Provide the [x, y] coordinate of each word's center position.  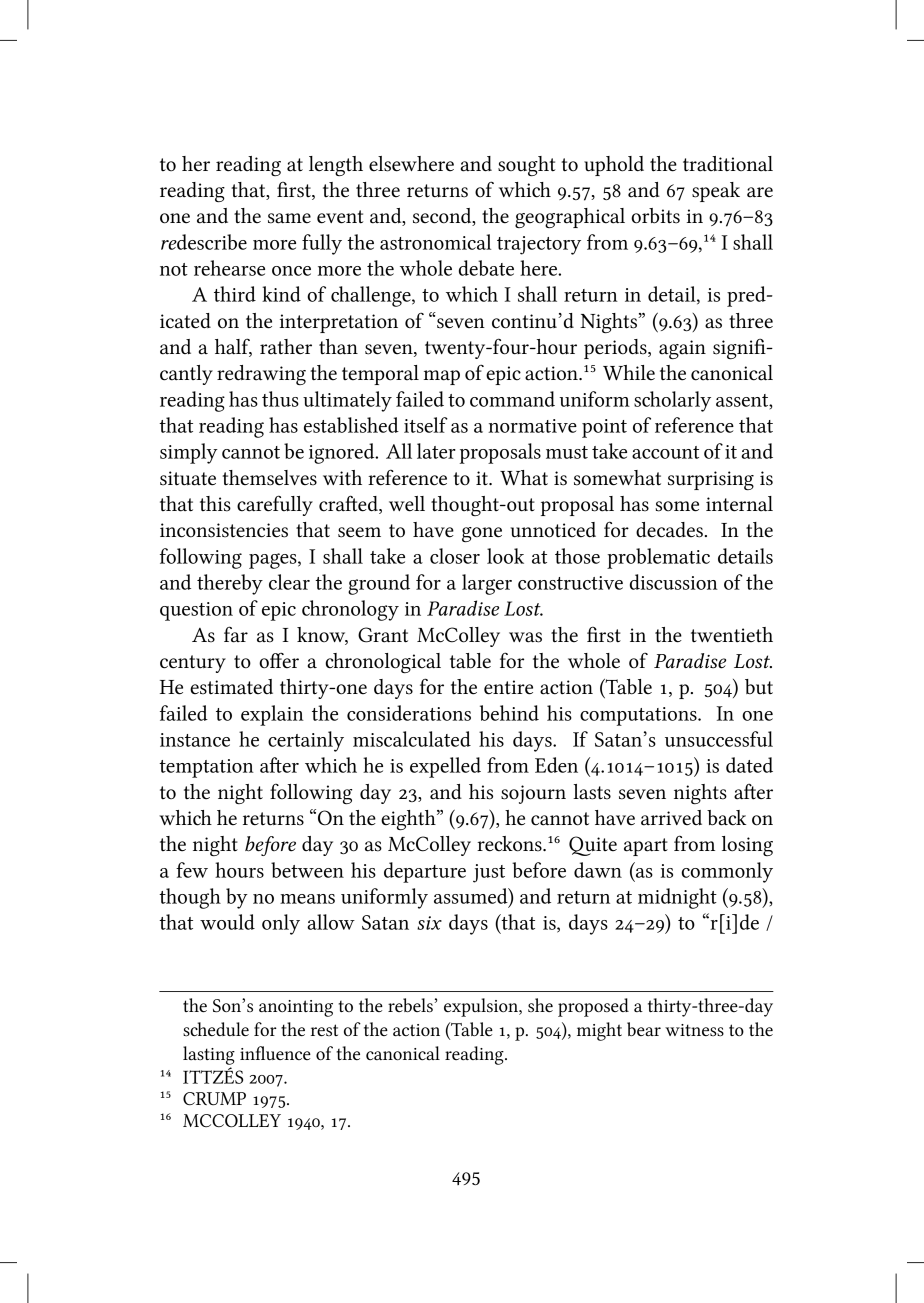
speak [716, 192]
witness [694, 1030]
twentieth [732, 634]
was [525, 637]
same [289, 218]
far [236, 634]
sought [526, 166]
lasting [209, 1055]
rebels [410, 1005]
